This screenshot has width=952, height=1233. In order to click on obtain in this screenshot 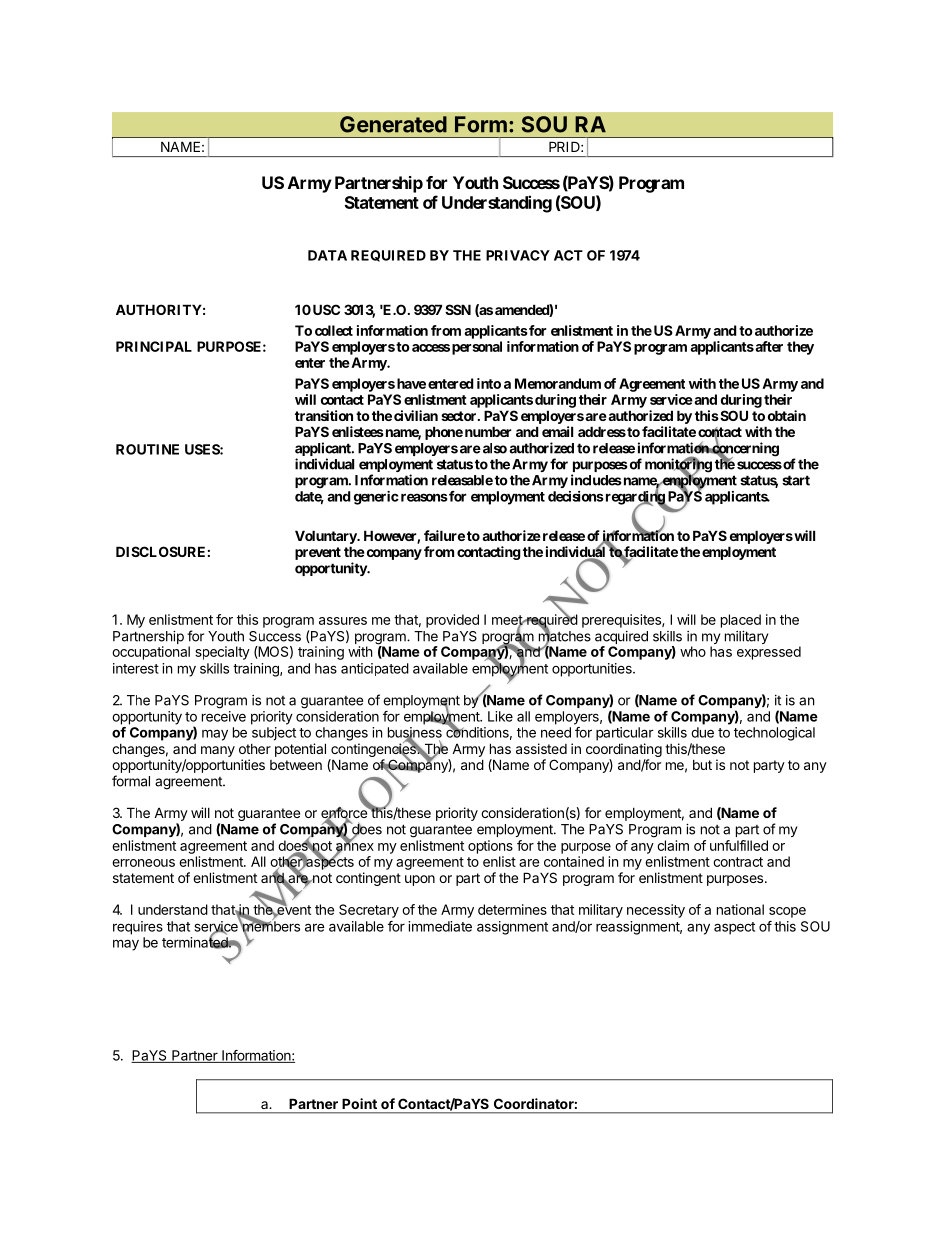, I will do `click(787, 415)`.
